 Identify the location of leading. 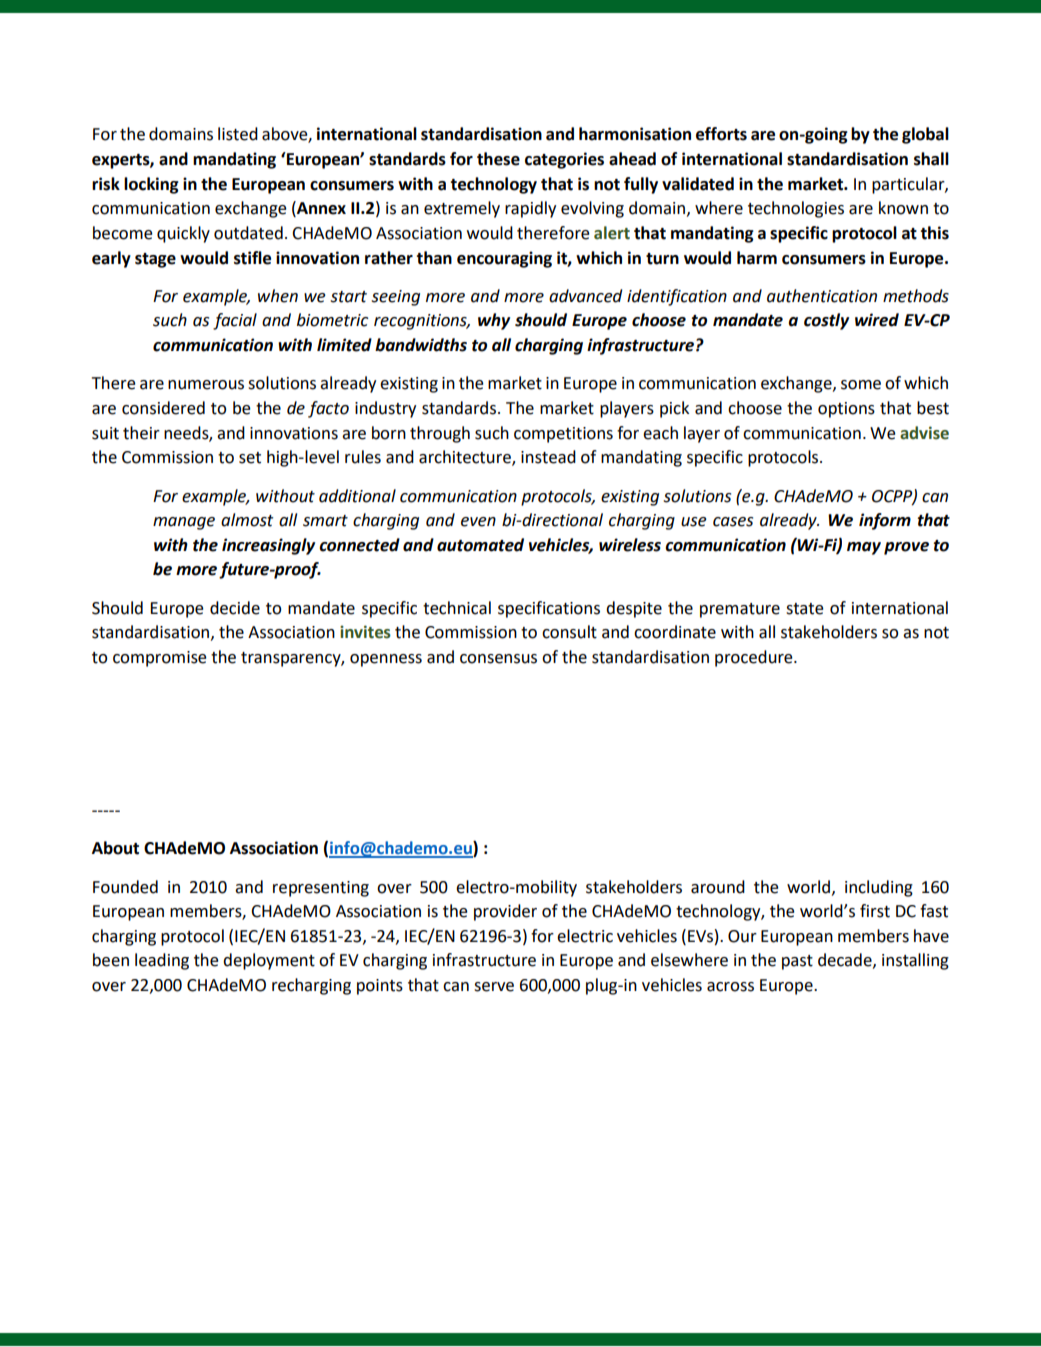
(162, 961).
